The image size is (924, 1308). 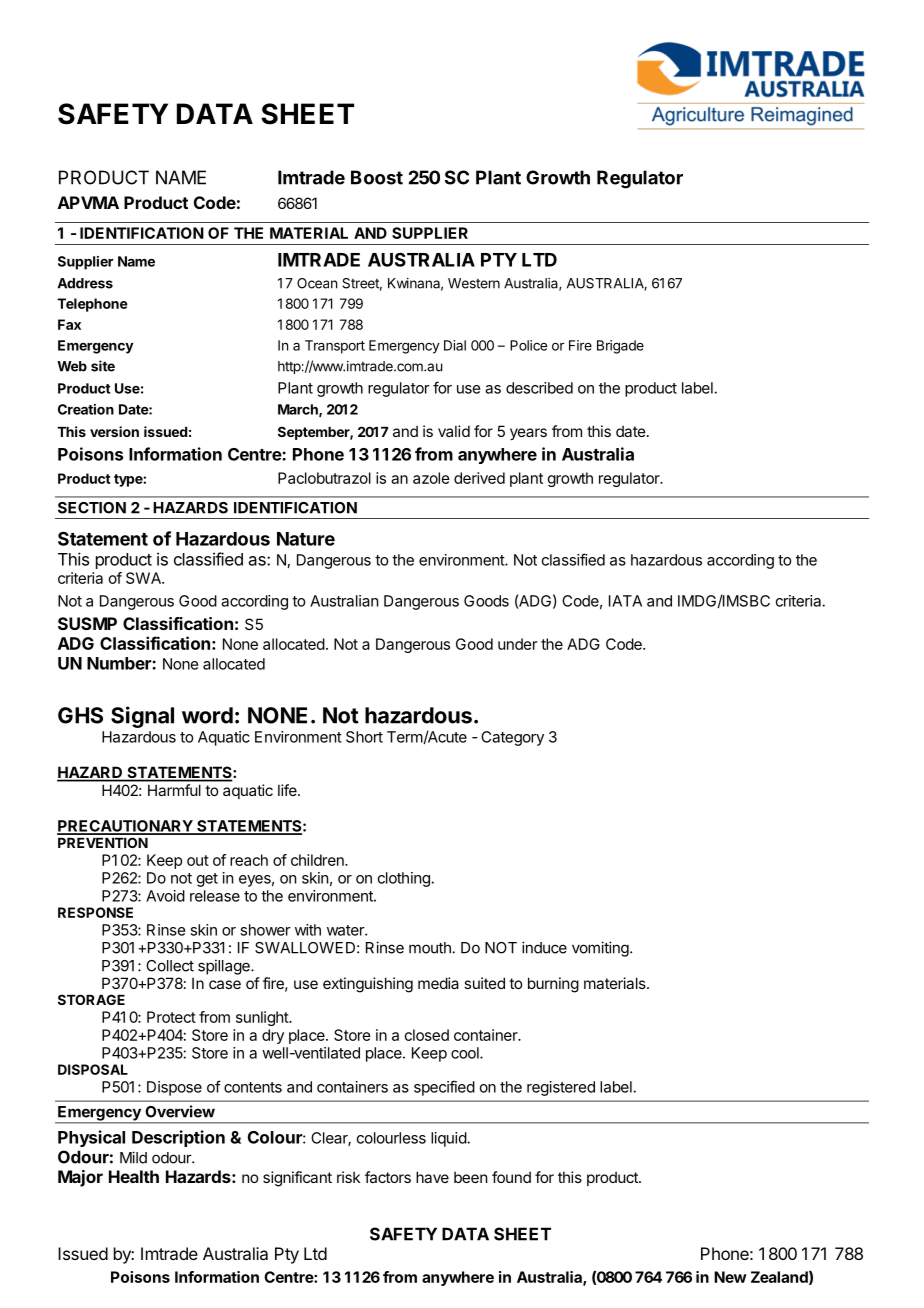 What do you see at coordinates (620, 347) in the page?
I see `Brigade` at bounding box center [620, 347].
